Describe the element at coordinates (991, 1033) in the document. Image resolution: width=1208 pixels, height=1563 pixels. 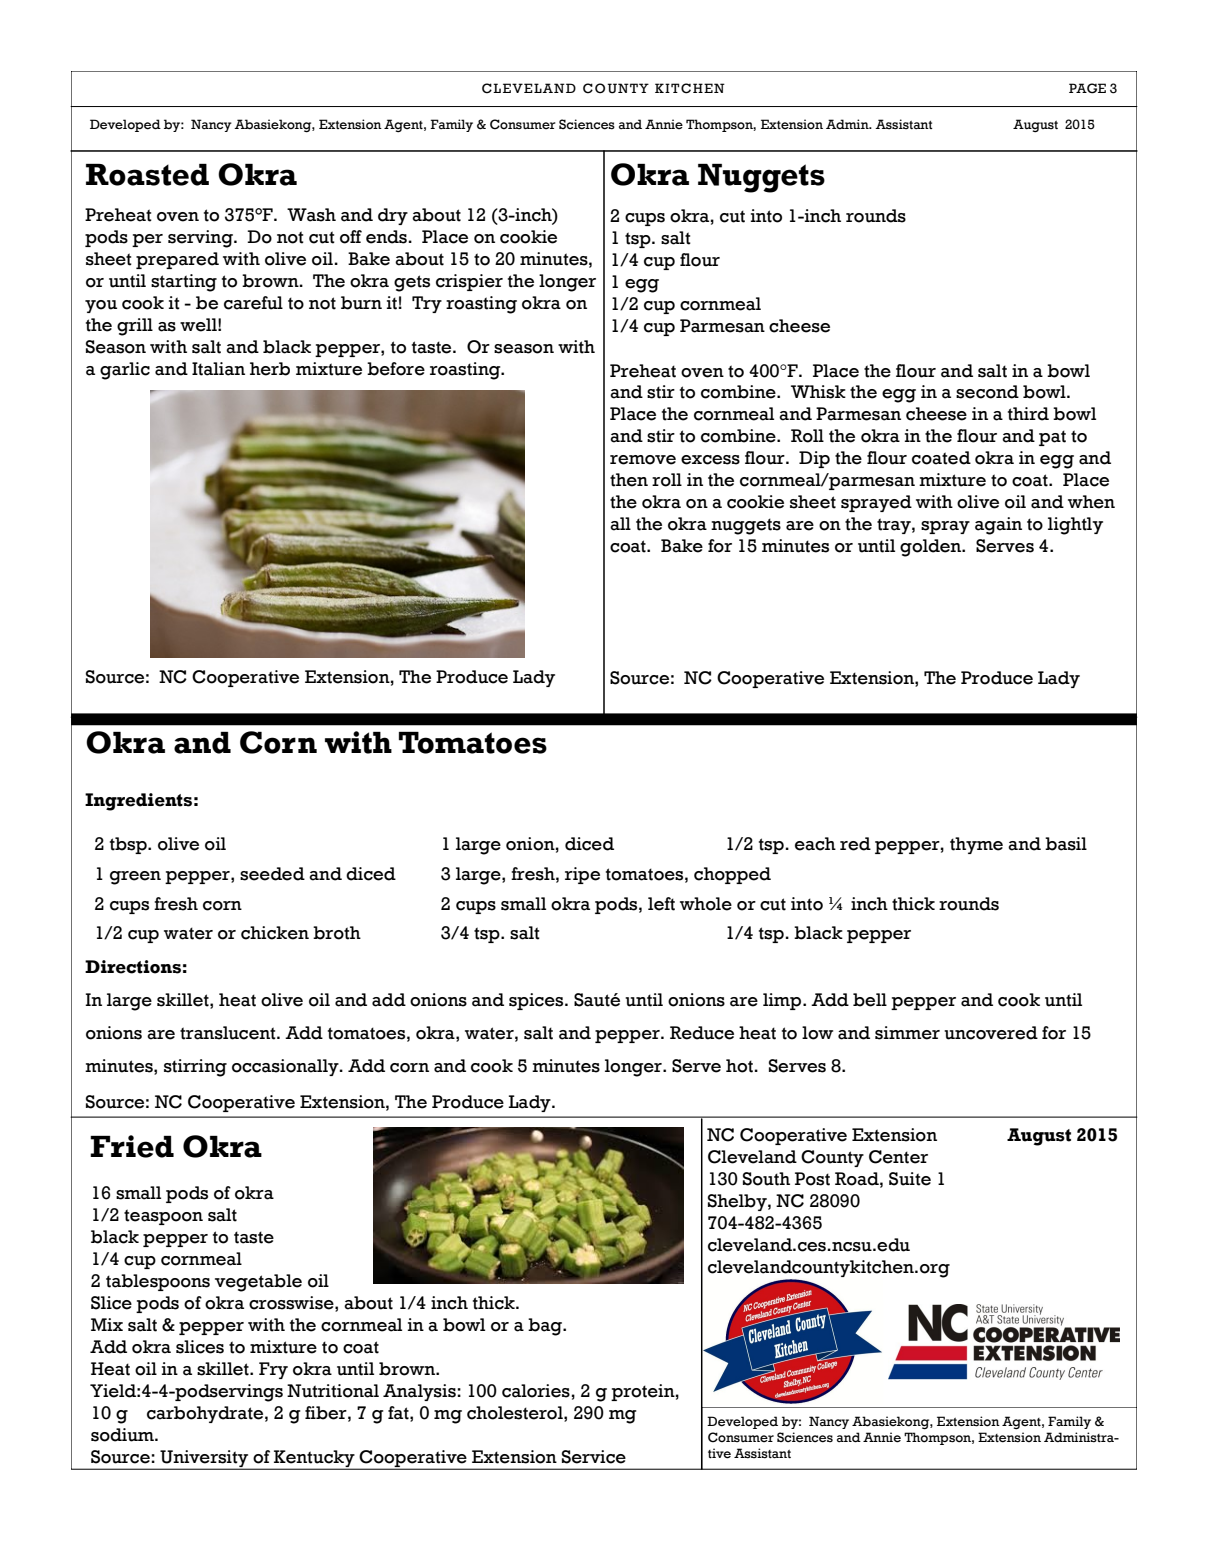
I see `uncovered` at that location.
